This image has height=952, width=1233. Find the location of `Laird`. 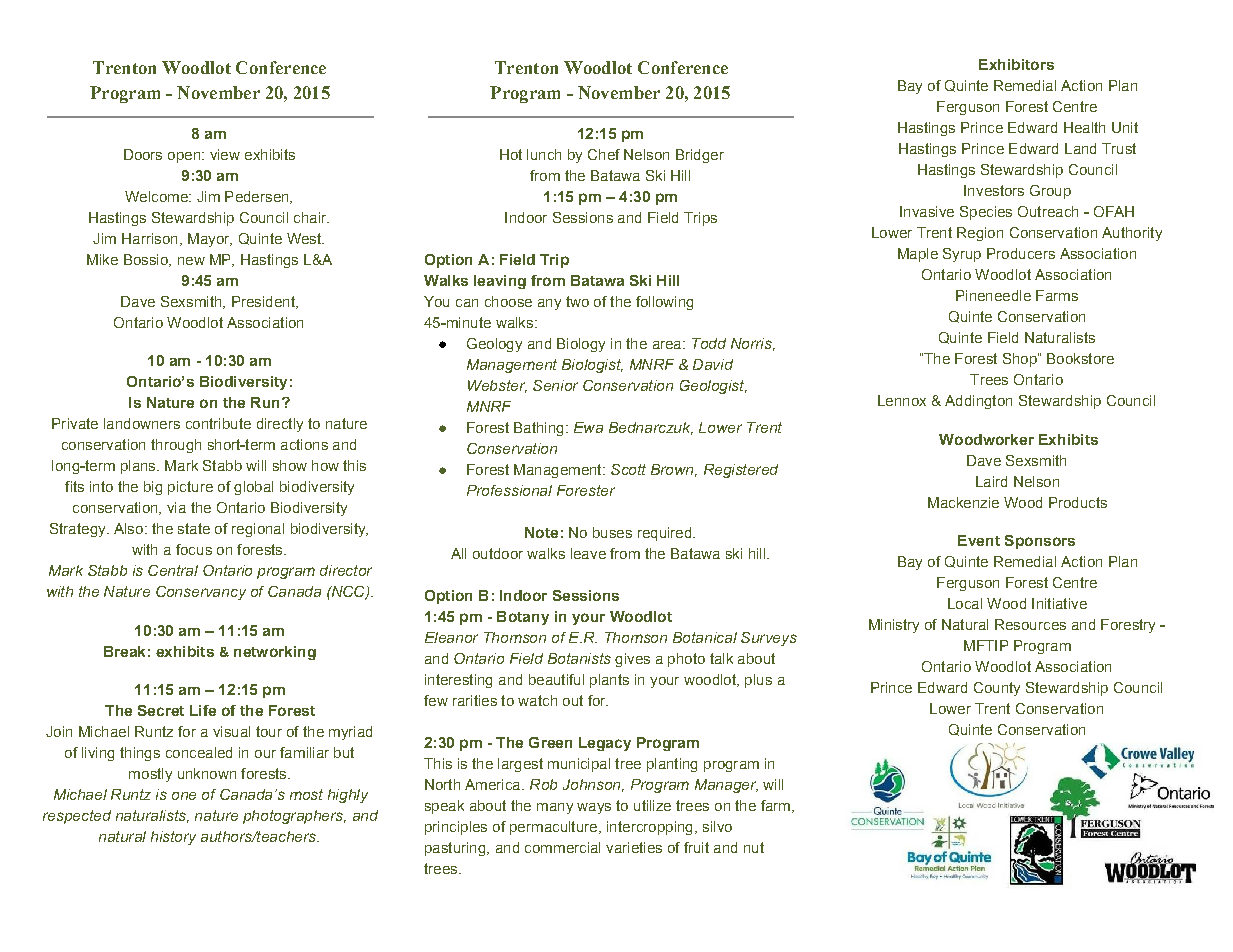

Laird is located at coordinates (991, 481).
